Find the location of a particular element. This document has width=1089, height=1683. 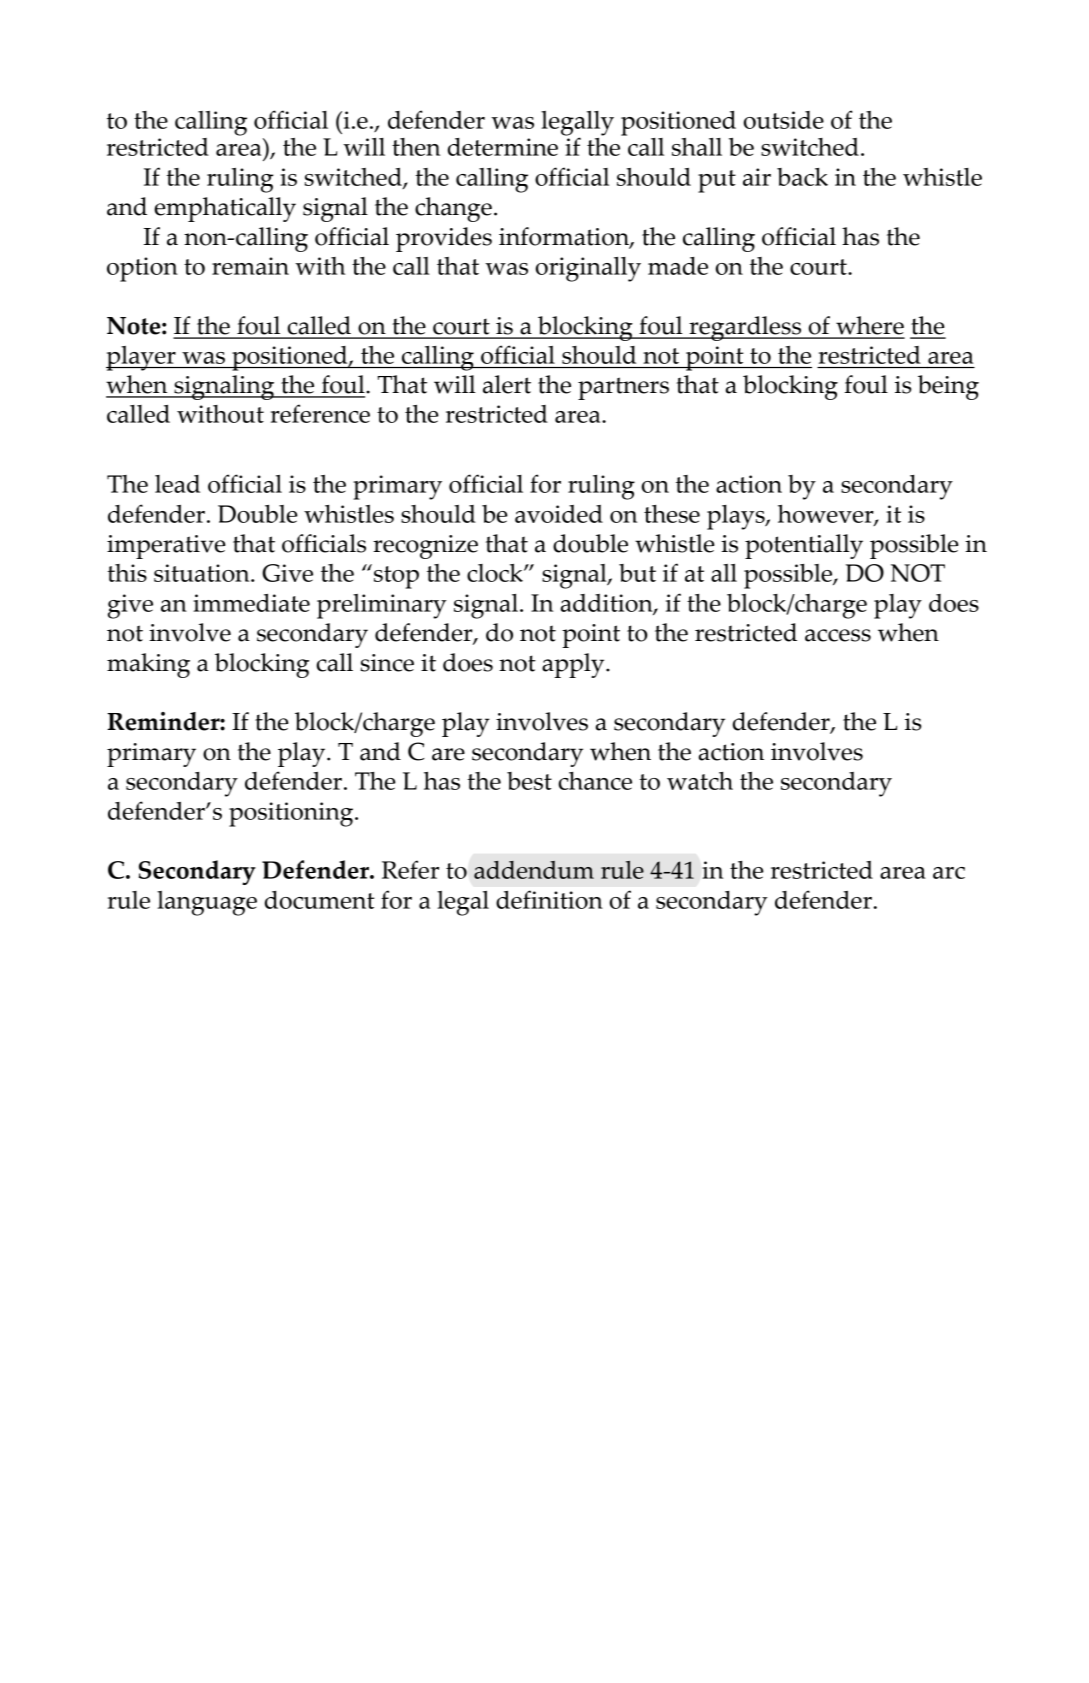

then is located at coordinates (416, 147).
